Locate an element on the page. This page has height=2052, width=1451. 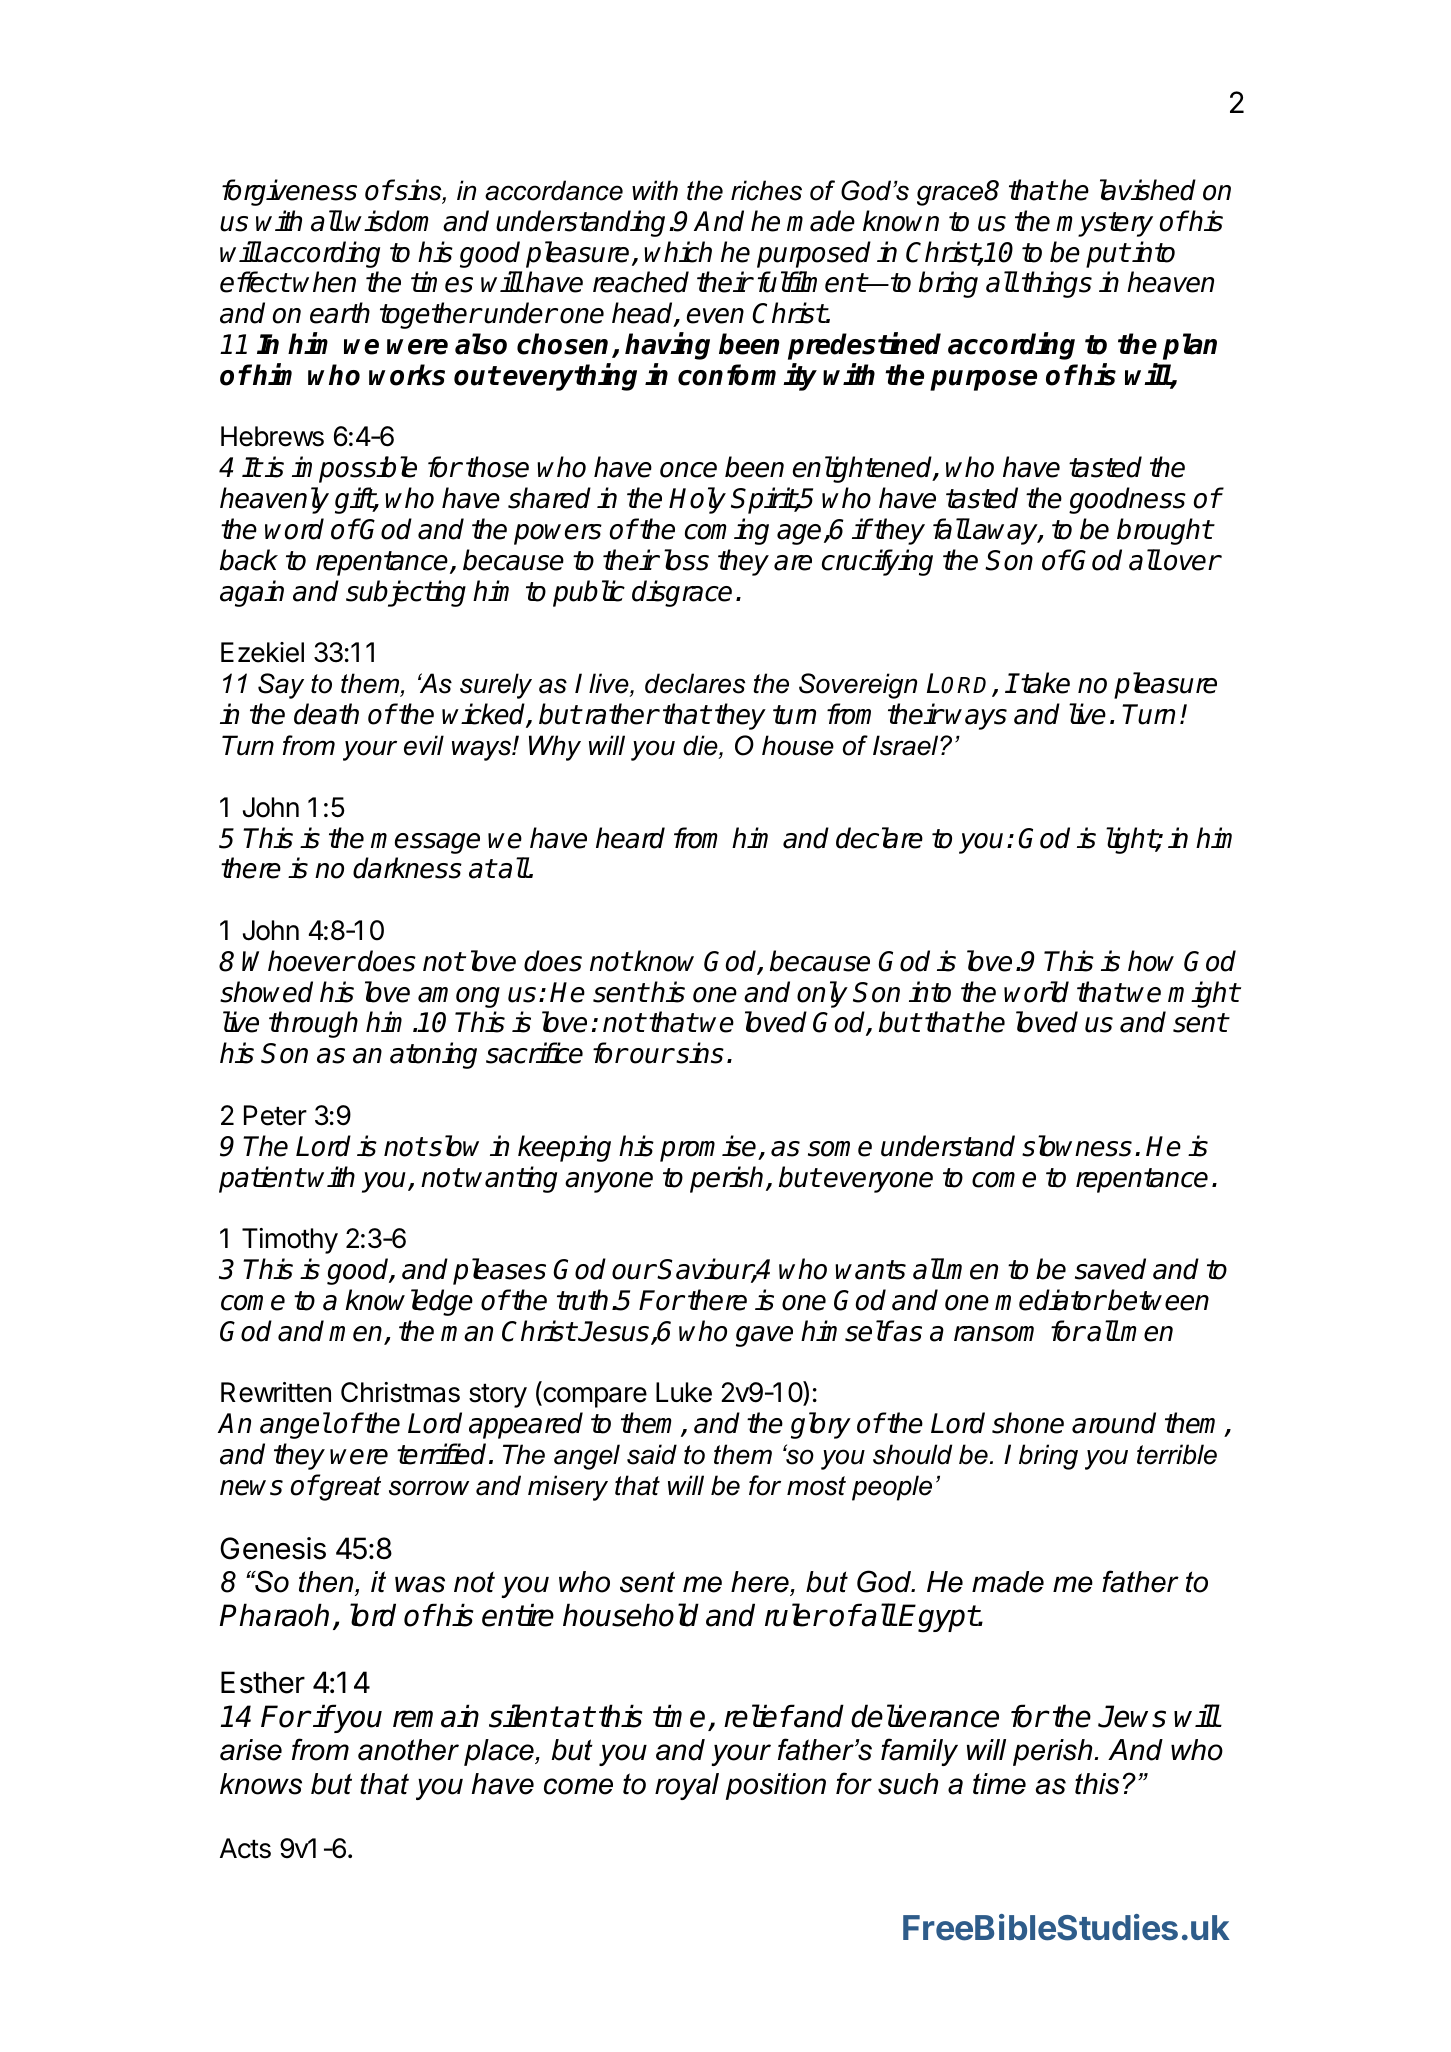
another is located at coordinates (408, 1750).
